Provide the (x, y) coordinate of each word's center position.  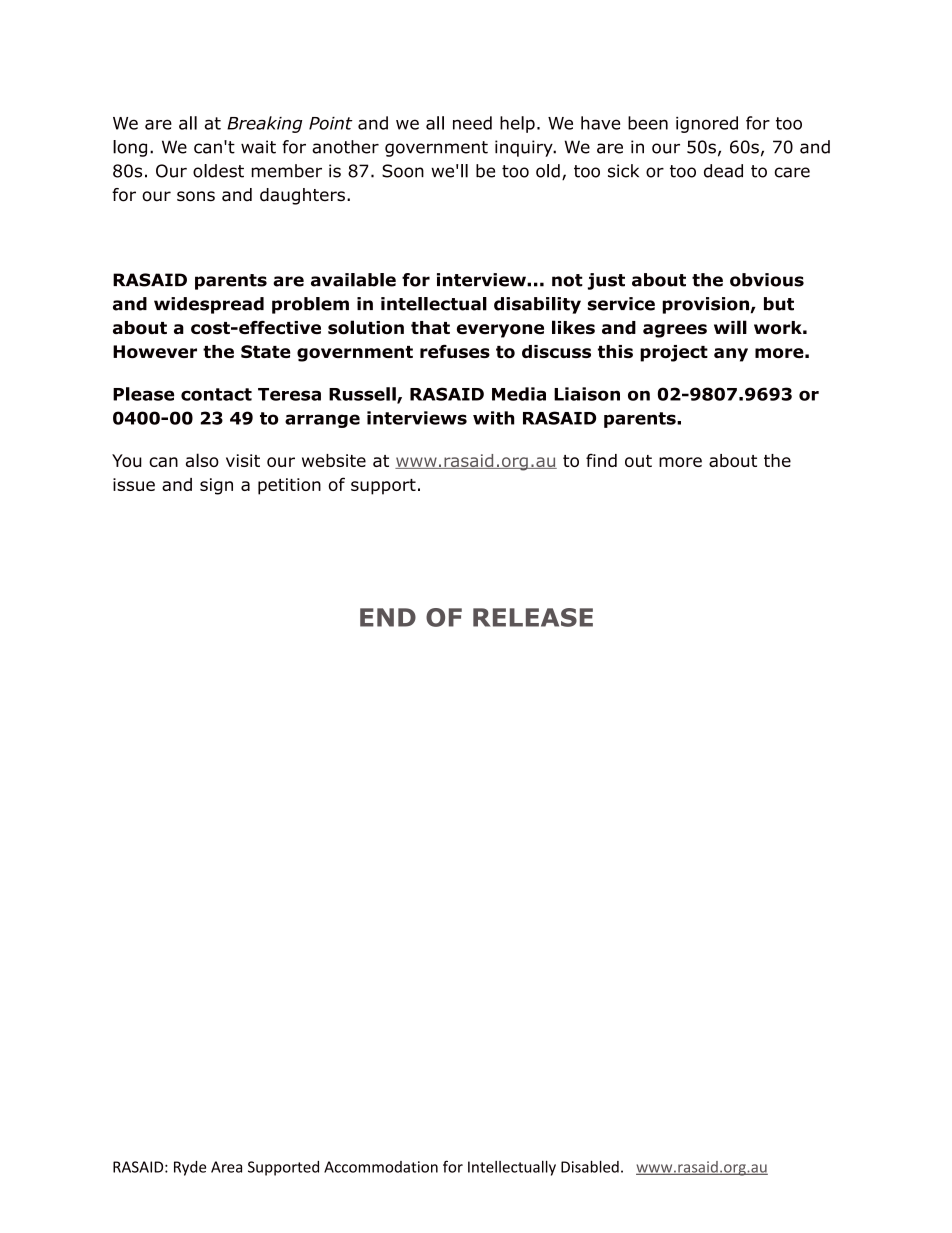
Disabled (590, 1166)
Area (226, 1167)
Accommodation (381, 1167)
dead (723, 171)
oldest (218, 171)
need (472, 123)
